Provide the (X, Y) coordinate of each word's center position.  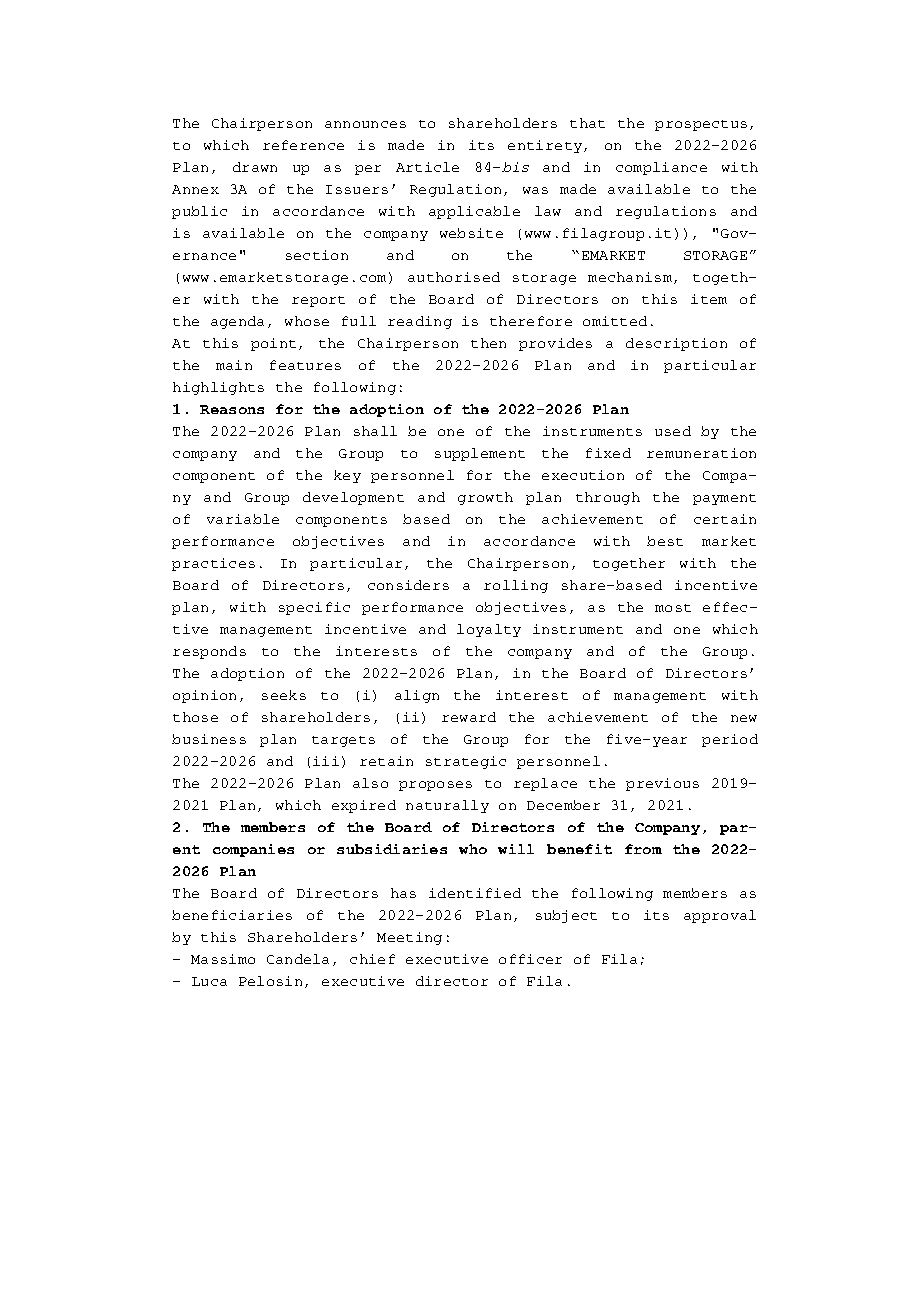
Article (427, 167)
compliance (661, 168)
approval (720, 916)
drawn (255, 167)
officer (530, 959)
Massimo (223, 959)
